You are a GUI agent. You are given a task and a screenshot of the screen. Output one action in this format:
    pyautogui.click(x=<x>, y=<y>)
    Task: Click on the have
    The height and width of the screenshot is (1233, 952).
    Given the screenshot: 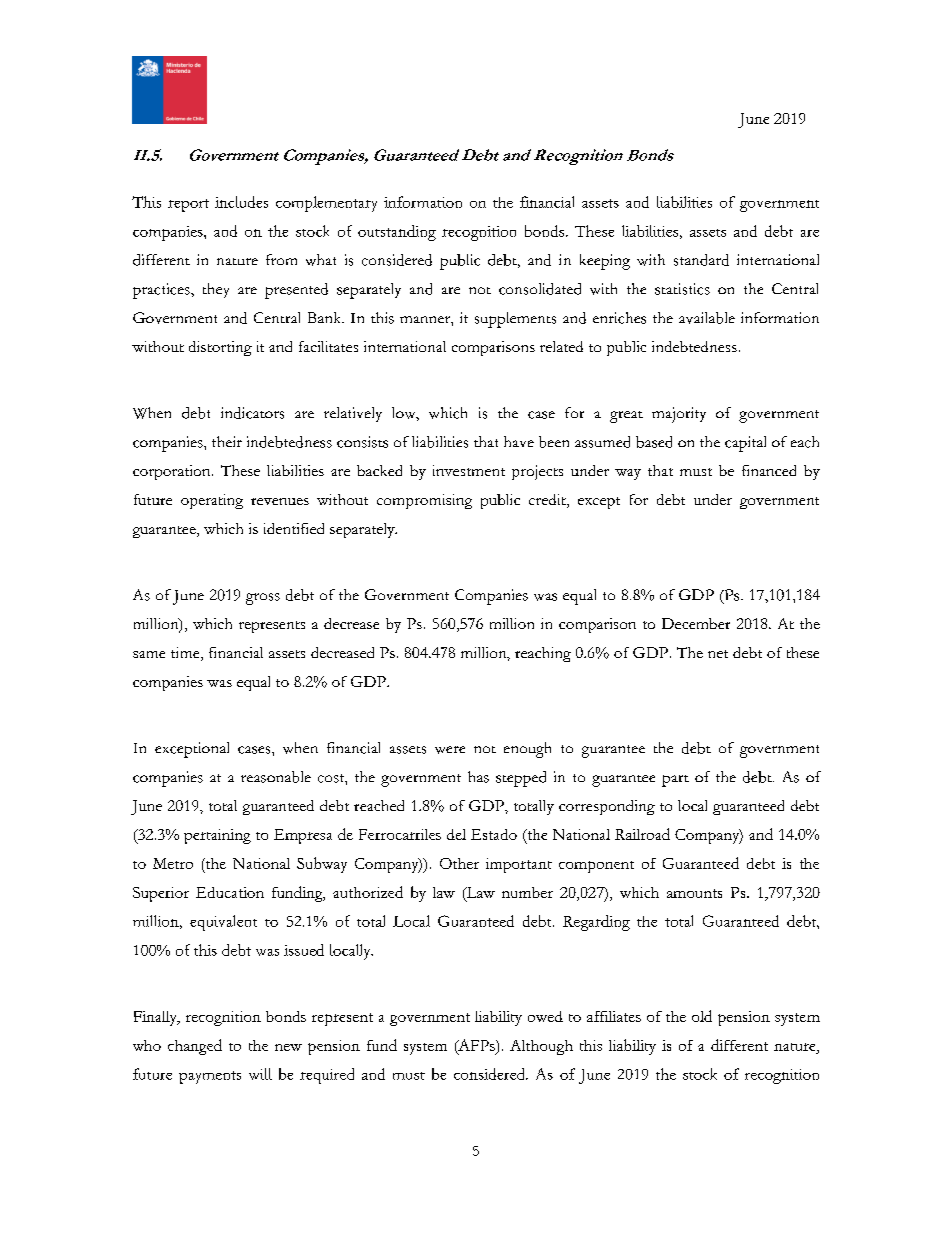 What is the action you would take?
    pyautogui.click(x=519, y=441)
